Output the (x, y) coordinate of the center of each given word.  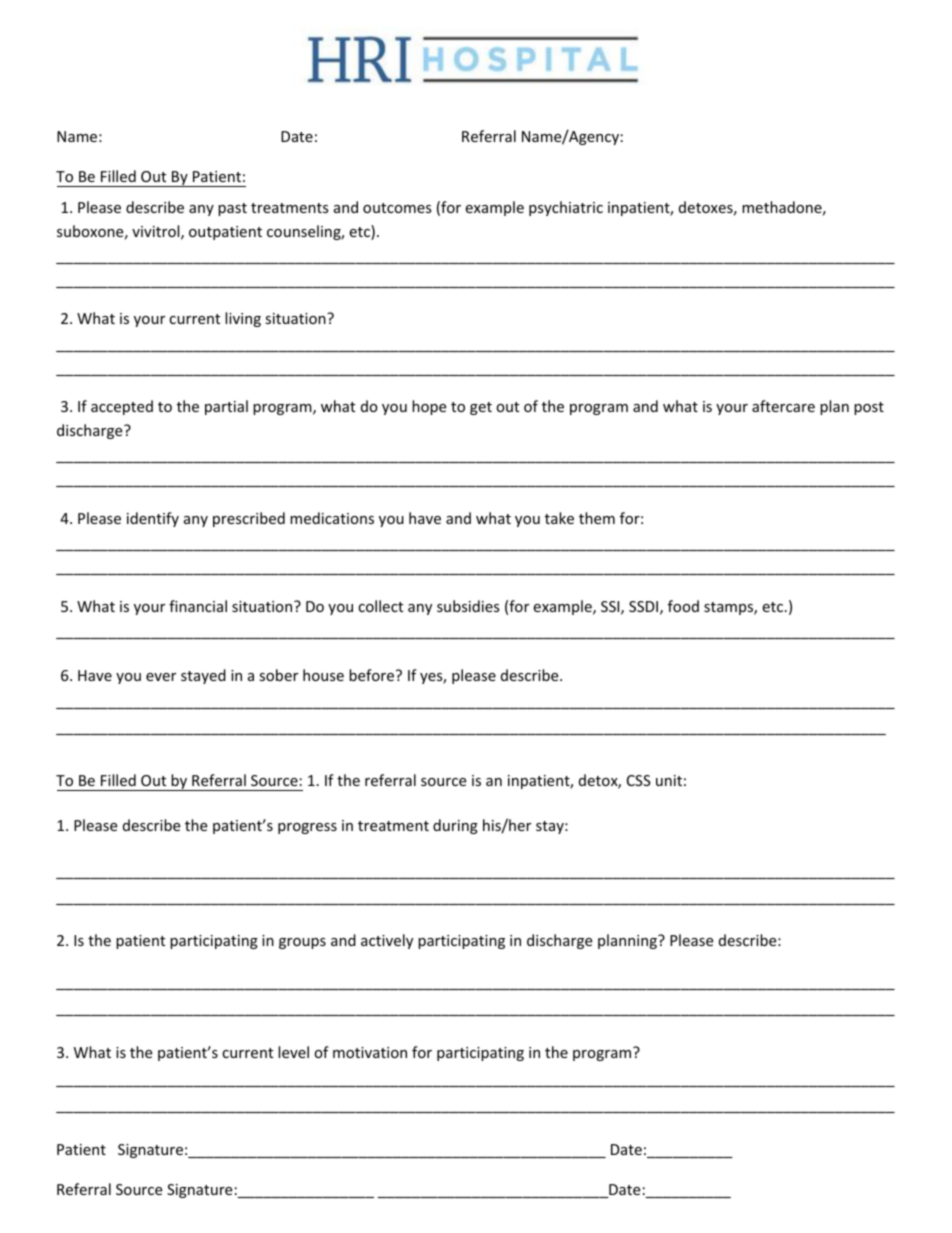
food (683, 606)
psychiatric (566, 208)
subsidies (468, 606)
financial (198, 606)
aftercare (783, 406)
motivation (370, 1052)
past (232, 209)
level (293, 1052)
